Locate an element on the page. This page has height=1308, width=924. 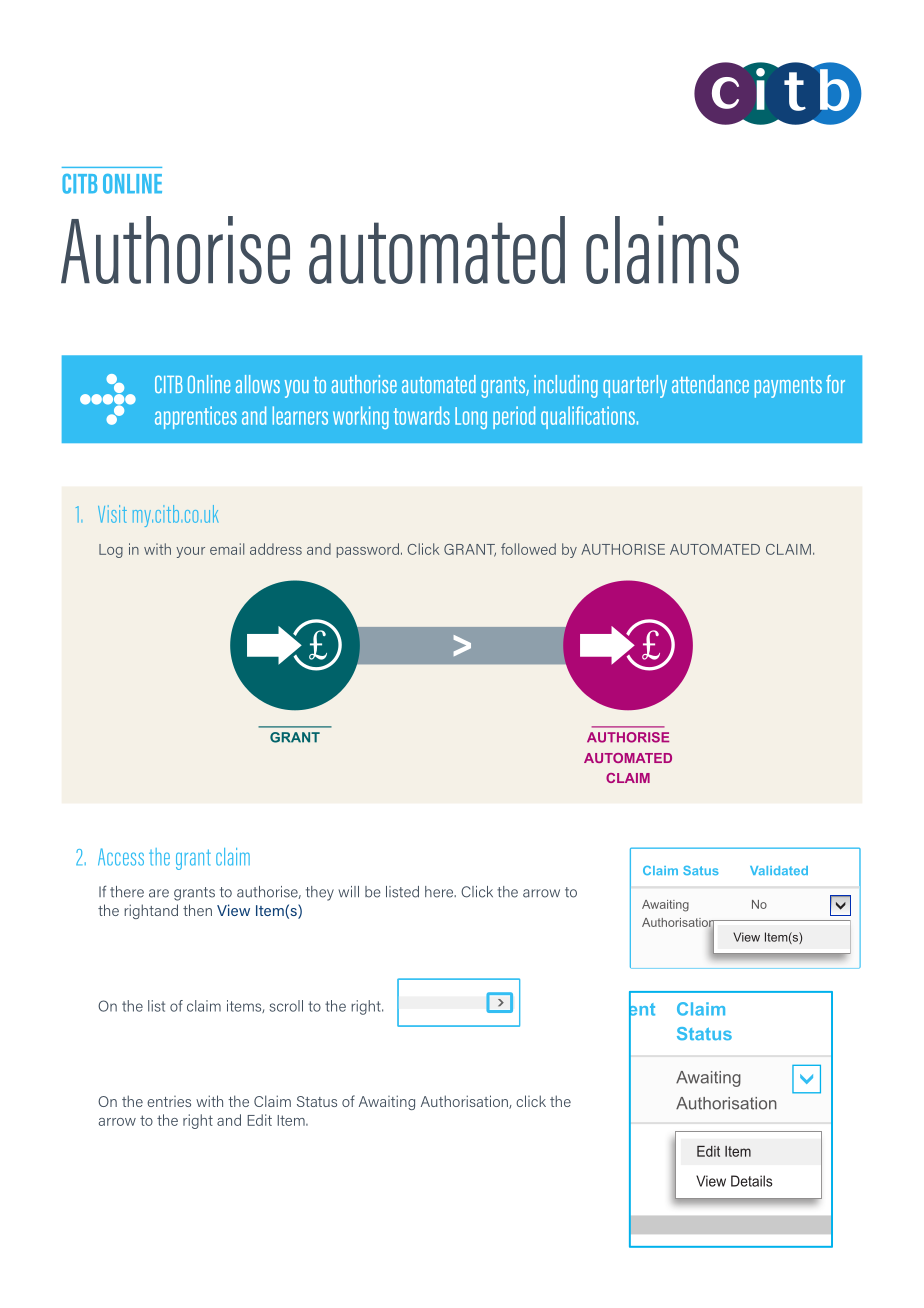
will is located at coordinates (349, 891).
